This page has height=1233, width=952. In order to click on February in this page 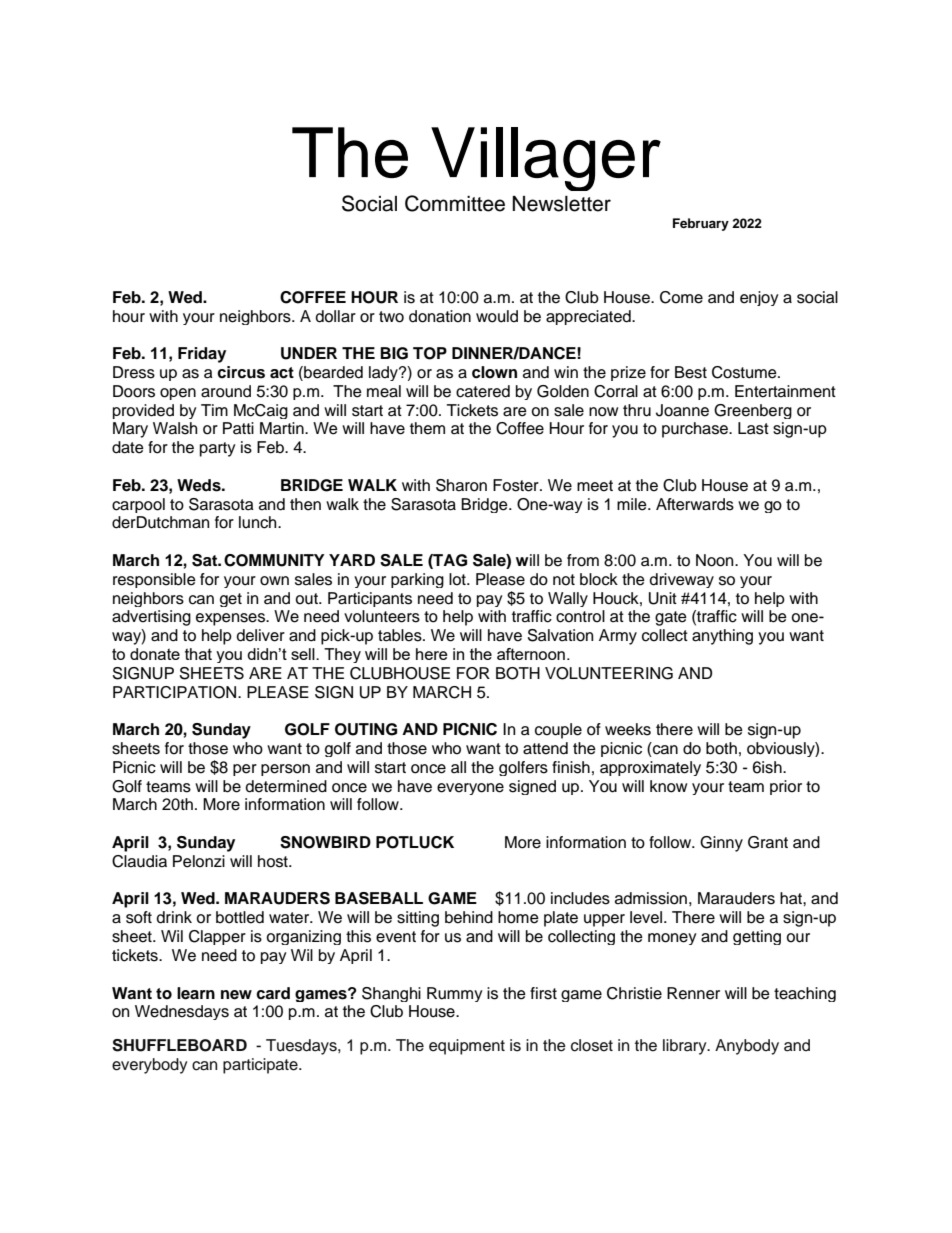, I will do `click(701, 224)`.
